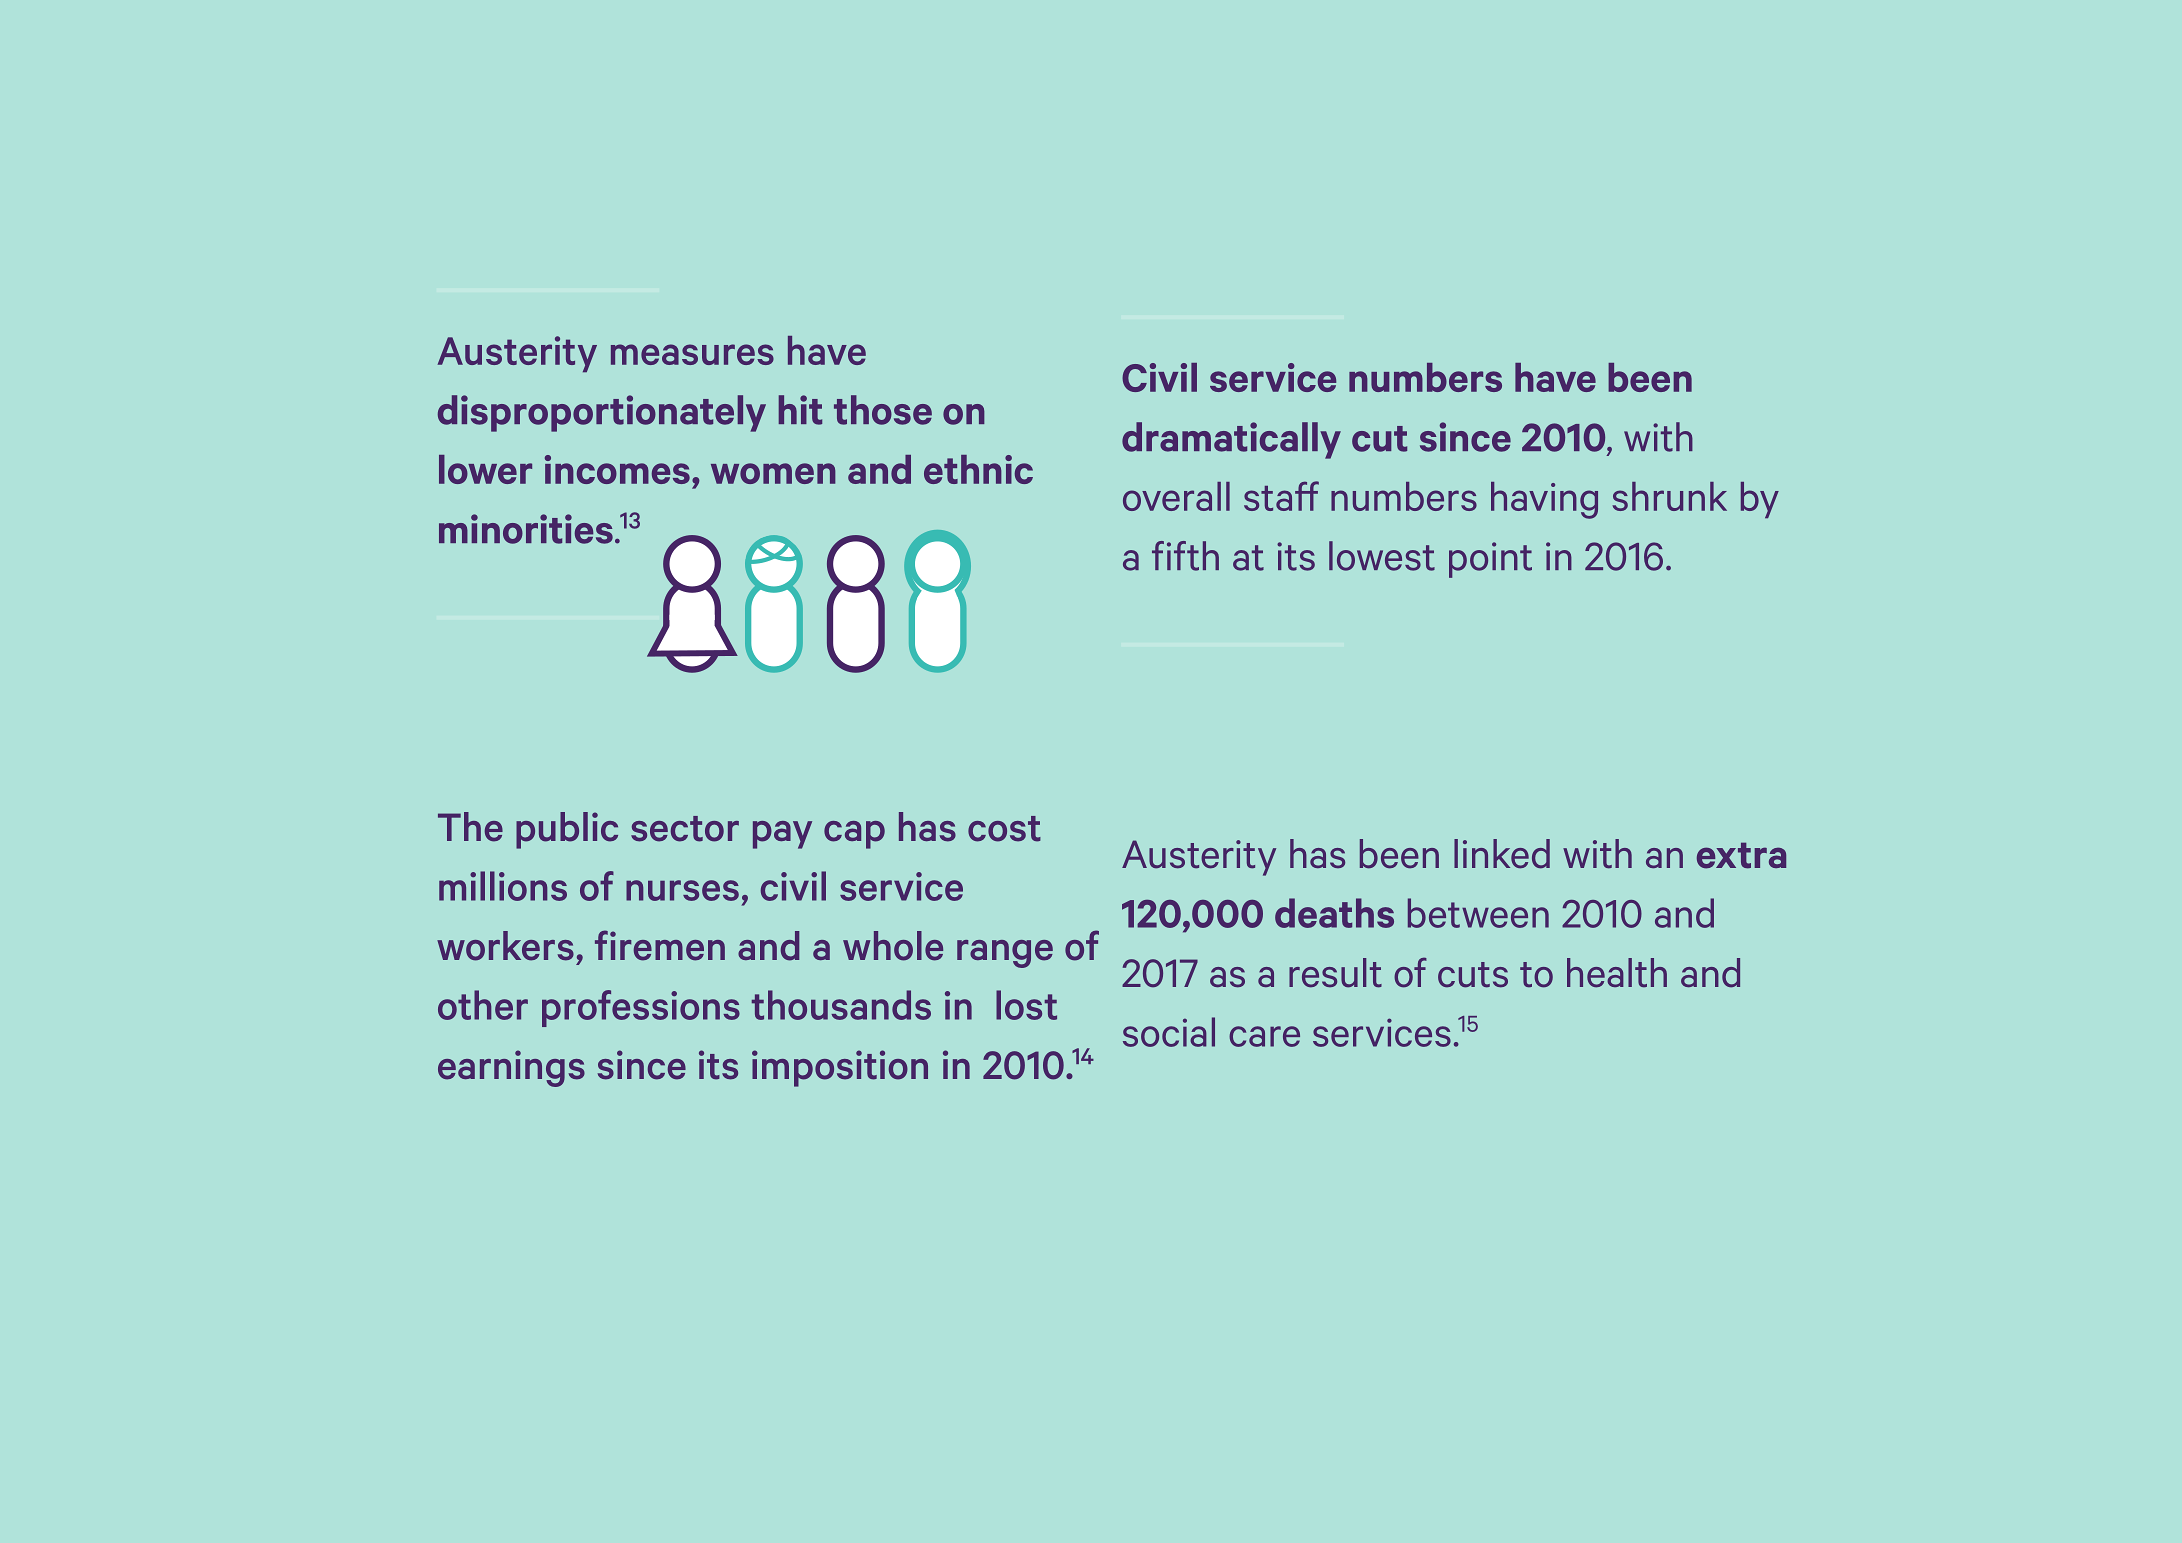  I want to click on minorities, so click(526, 529).
